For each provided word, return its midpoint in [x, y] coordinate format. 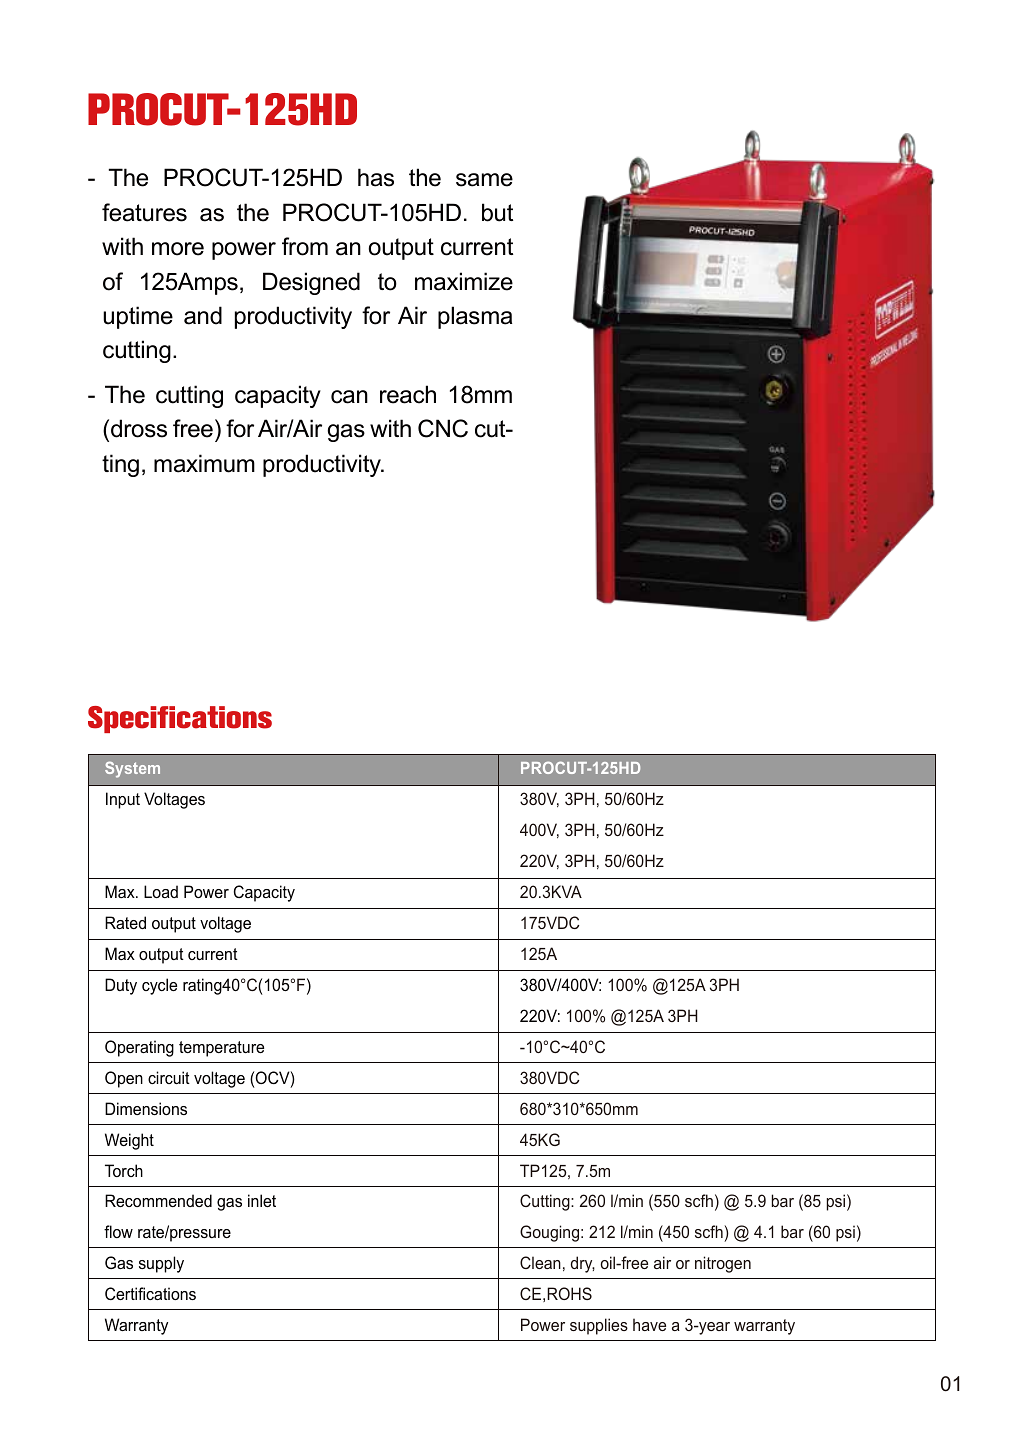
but [497, 212]
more [178, 249]
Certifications [150, 1293]
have [649, 1324]
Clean [540, 1262]
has [376, 177]
